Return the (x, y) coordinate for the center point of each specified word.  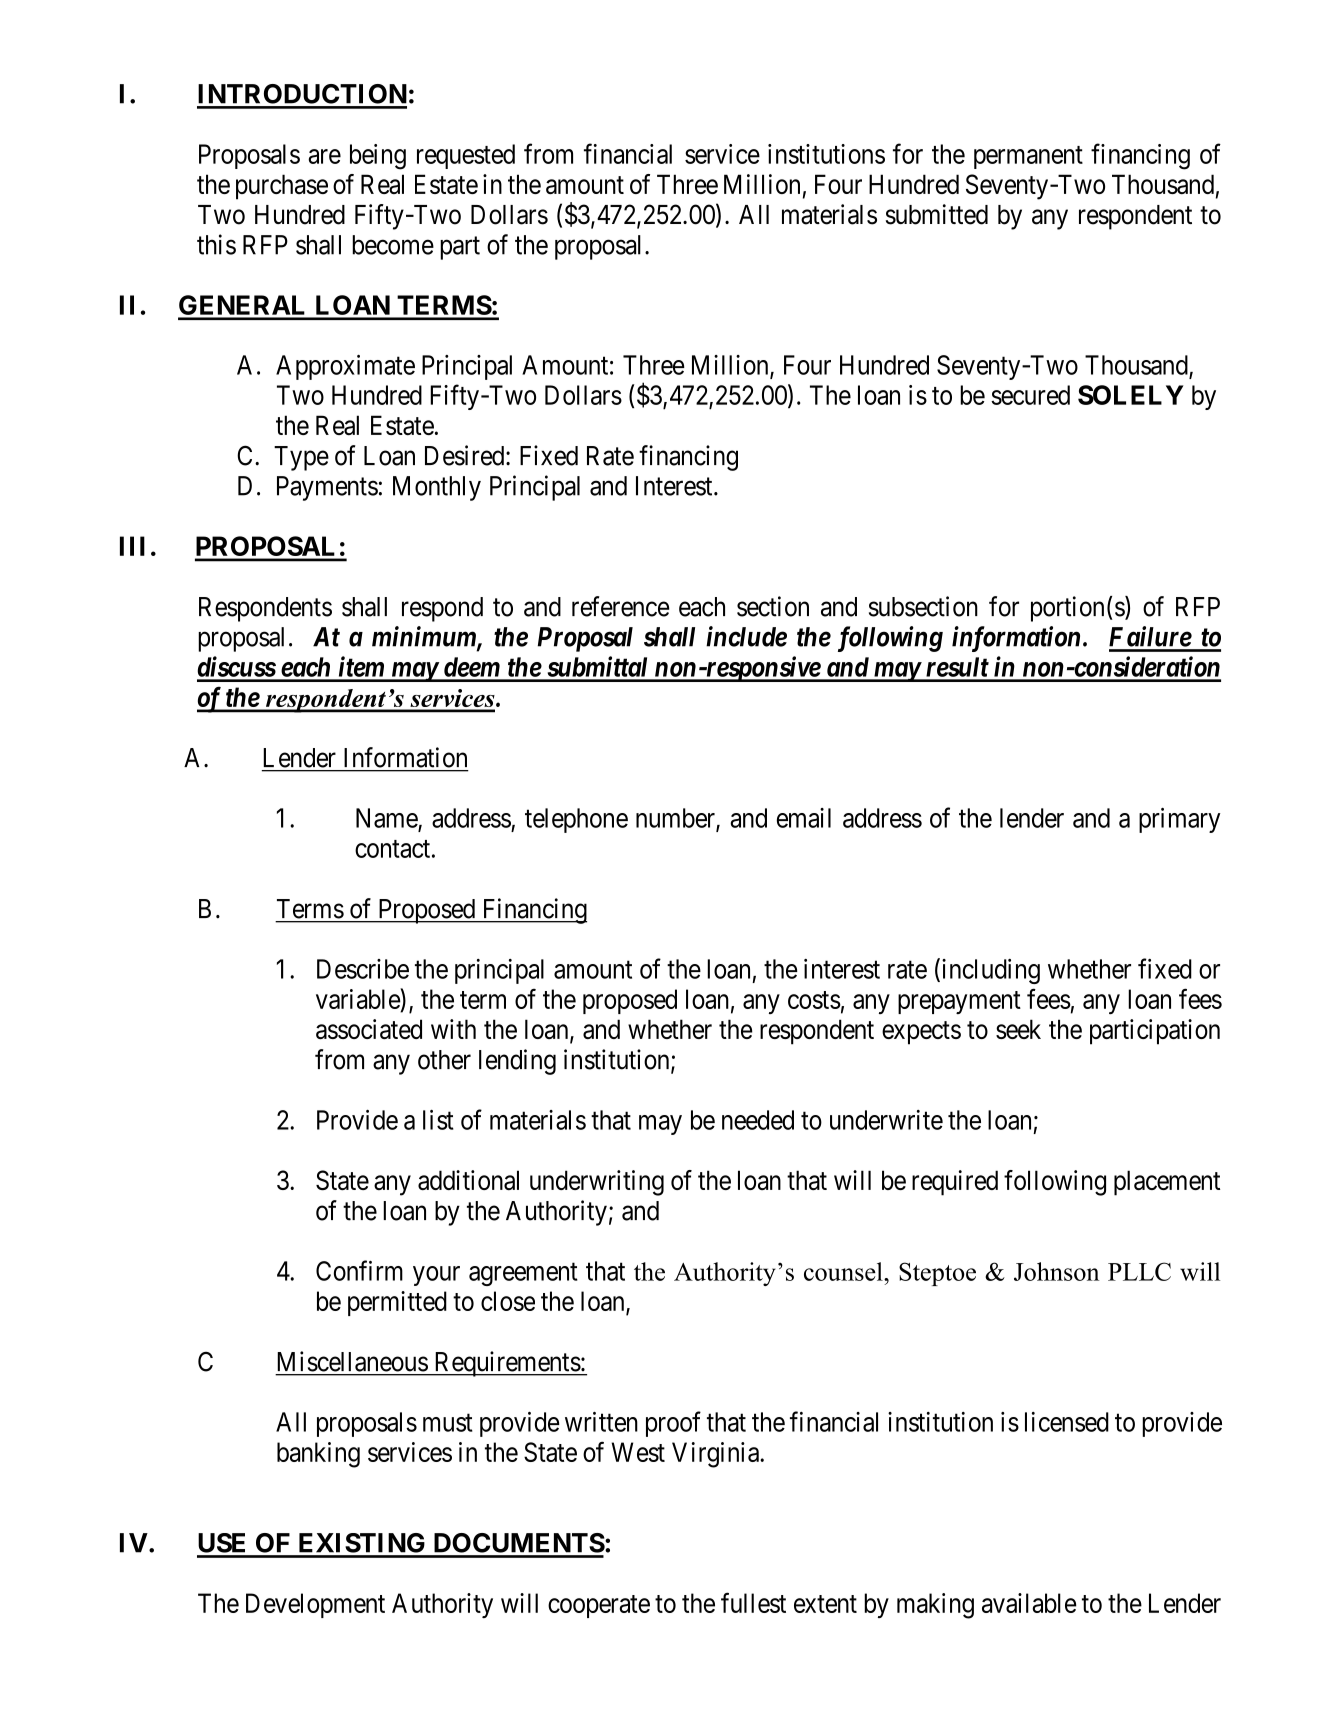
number (676, 819)
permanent (1028, 157)
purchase (282, 187)
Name (387, 818)
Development (315, 1605)
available (1029, 1603)
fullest (753, 1602)
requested (466, 156)
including (989, 971)
